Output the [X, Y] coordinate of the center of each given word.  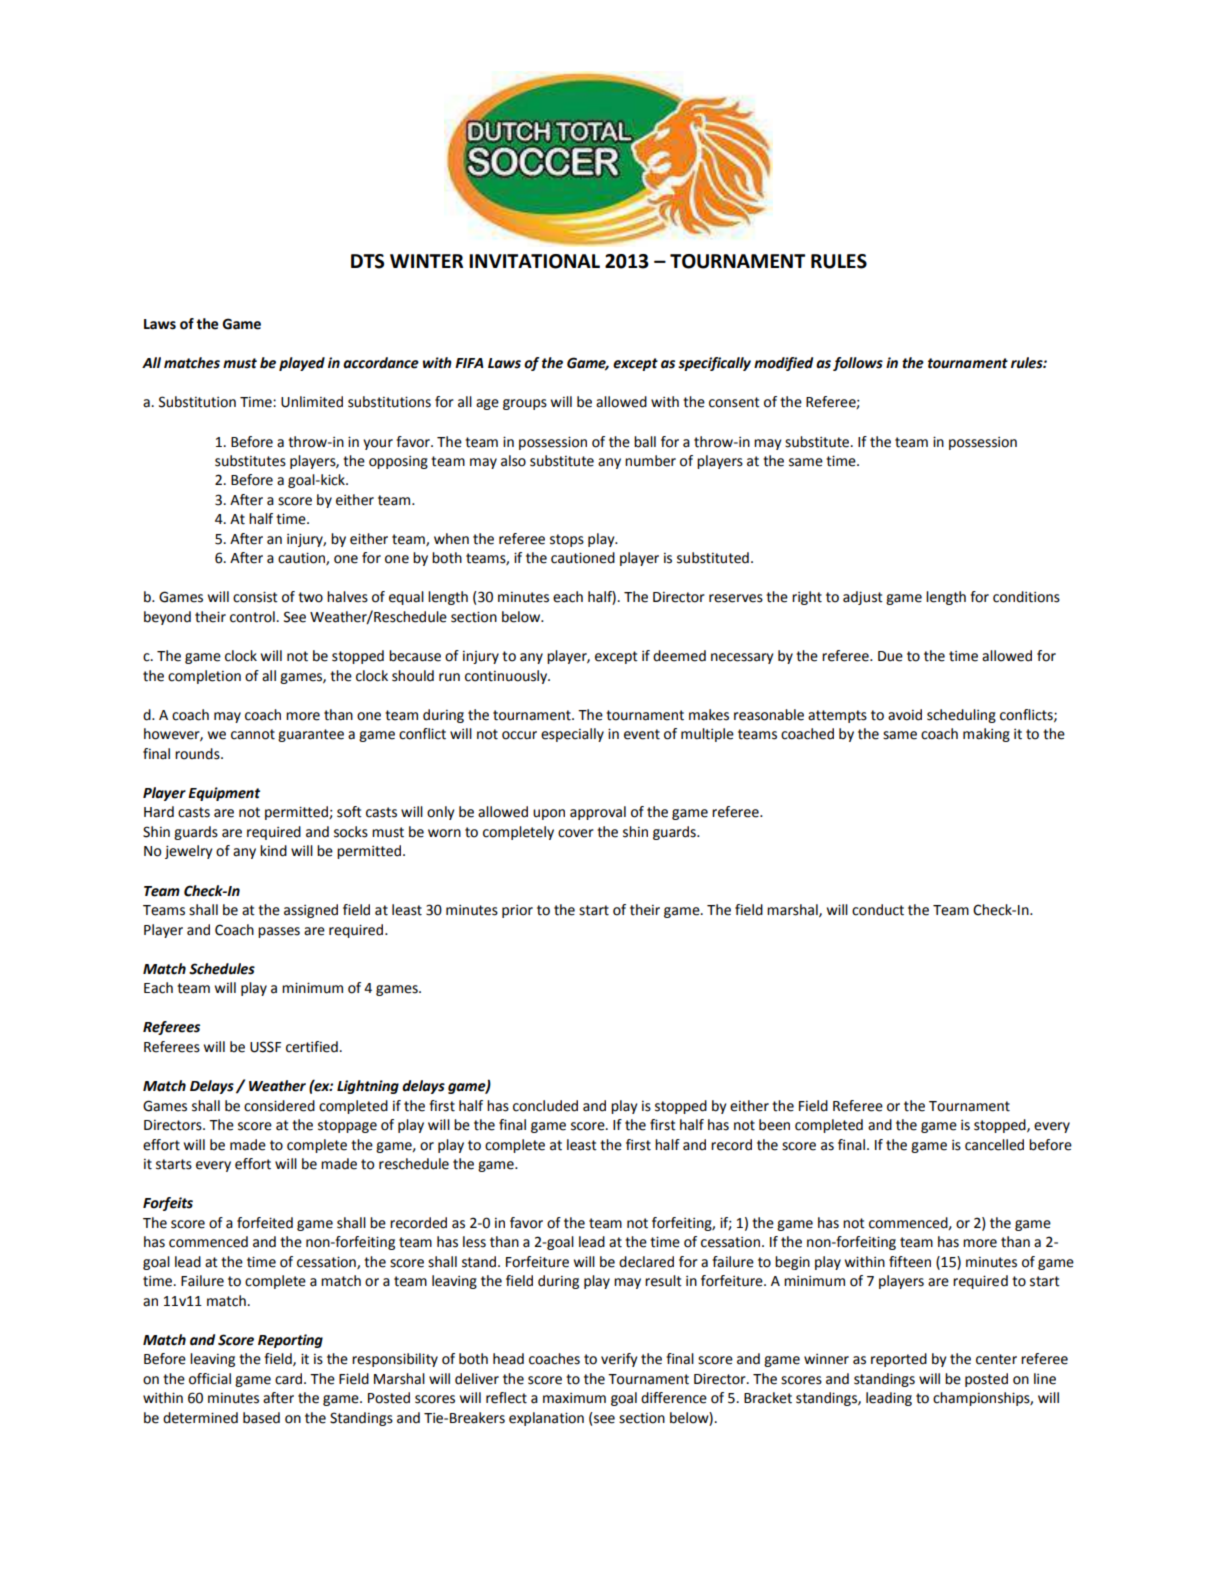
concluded [545, 1106]
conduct [878, 910]
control [253, 617]
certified [313, 1047]
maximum [574, 1398]
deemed [679, 656]
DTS [367, 261]
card [290, 1379]
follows [858, 364]
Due [890, 656]
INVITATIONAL [534, 261]
